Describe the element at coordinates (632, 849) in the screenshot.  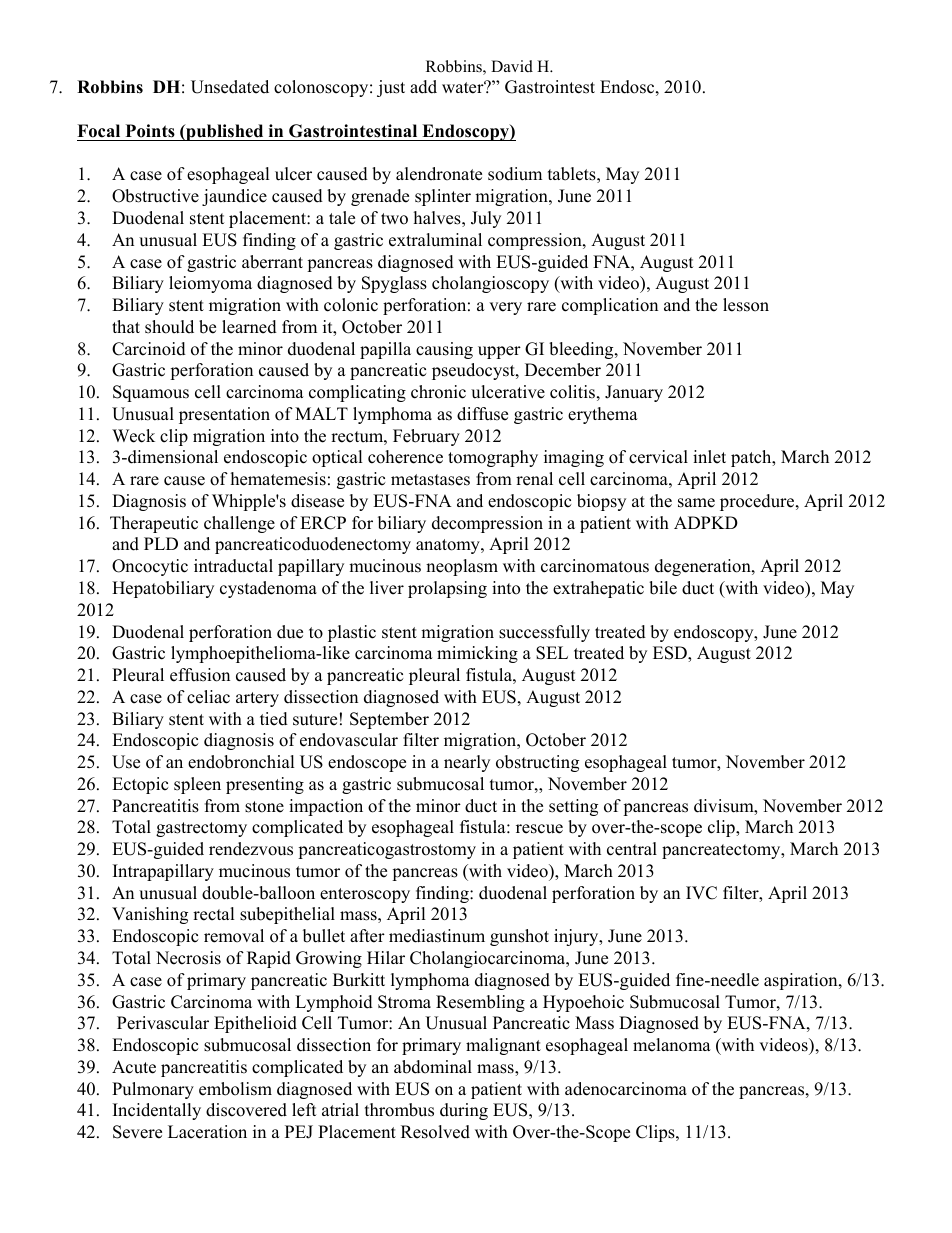
I see `central` at that location.
